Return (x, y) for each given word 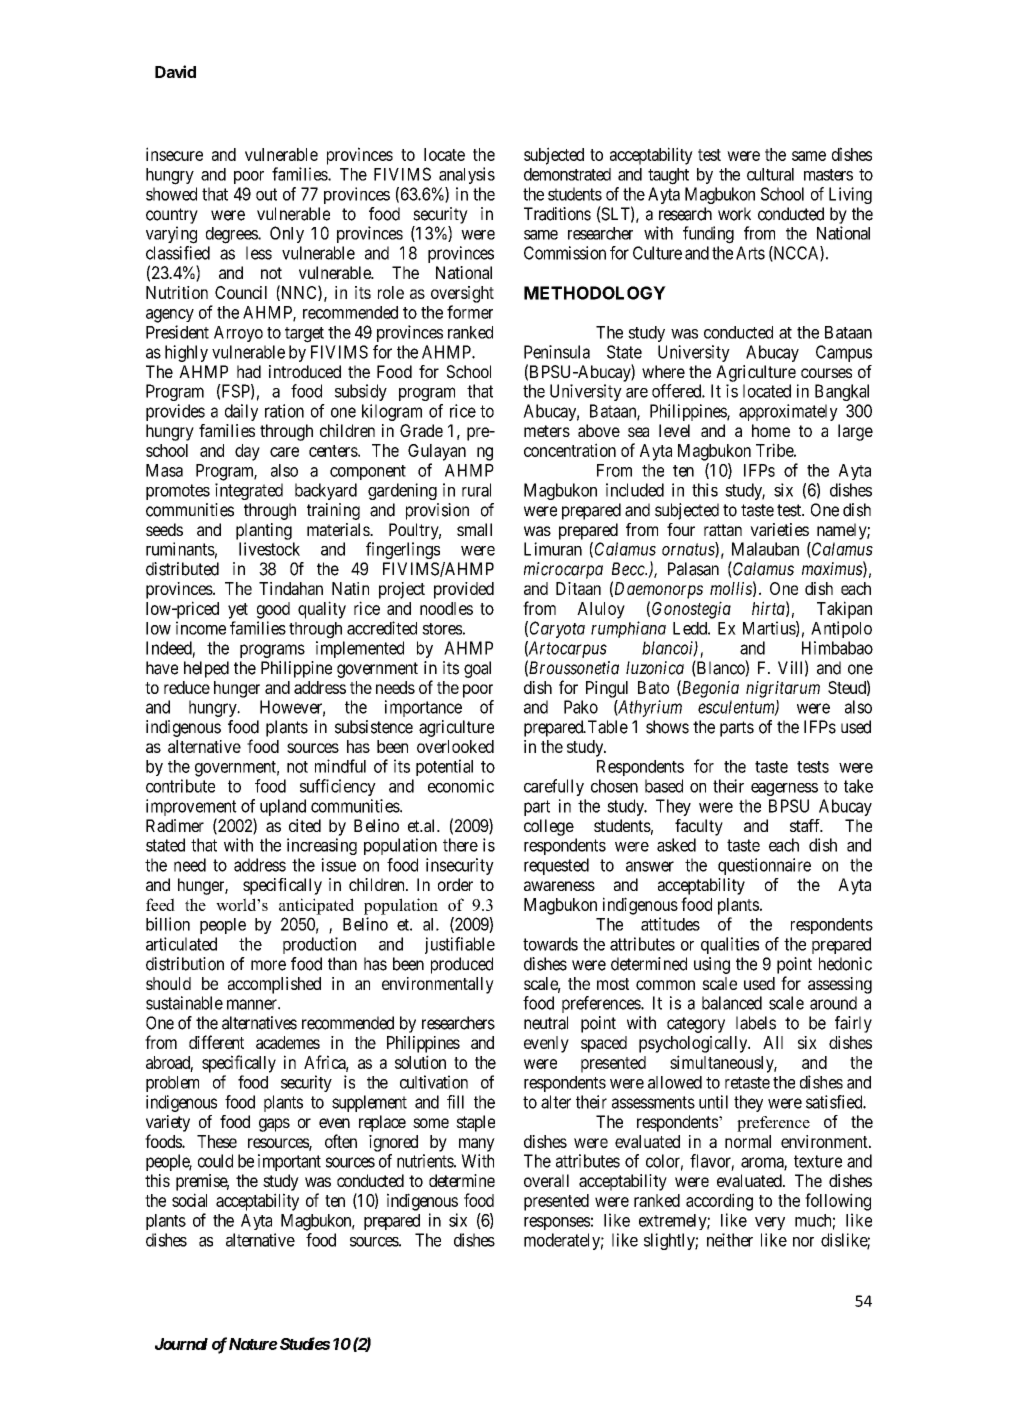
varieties (779, 529)
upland (283, 807)
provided (464, 590)
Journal (181, 1344)
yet (238, 611)
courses (826, 373)
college (549, 827)
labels (756, 1023)
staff (806, 825)
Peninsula (557, 352)
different (216, 1042)
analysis (467, 175)
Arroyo (238, 334)
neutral (546, 1023)
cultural (770, 174)
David (175, 71)
